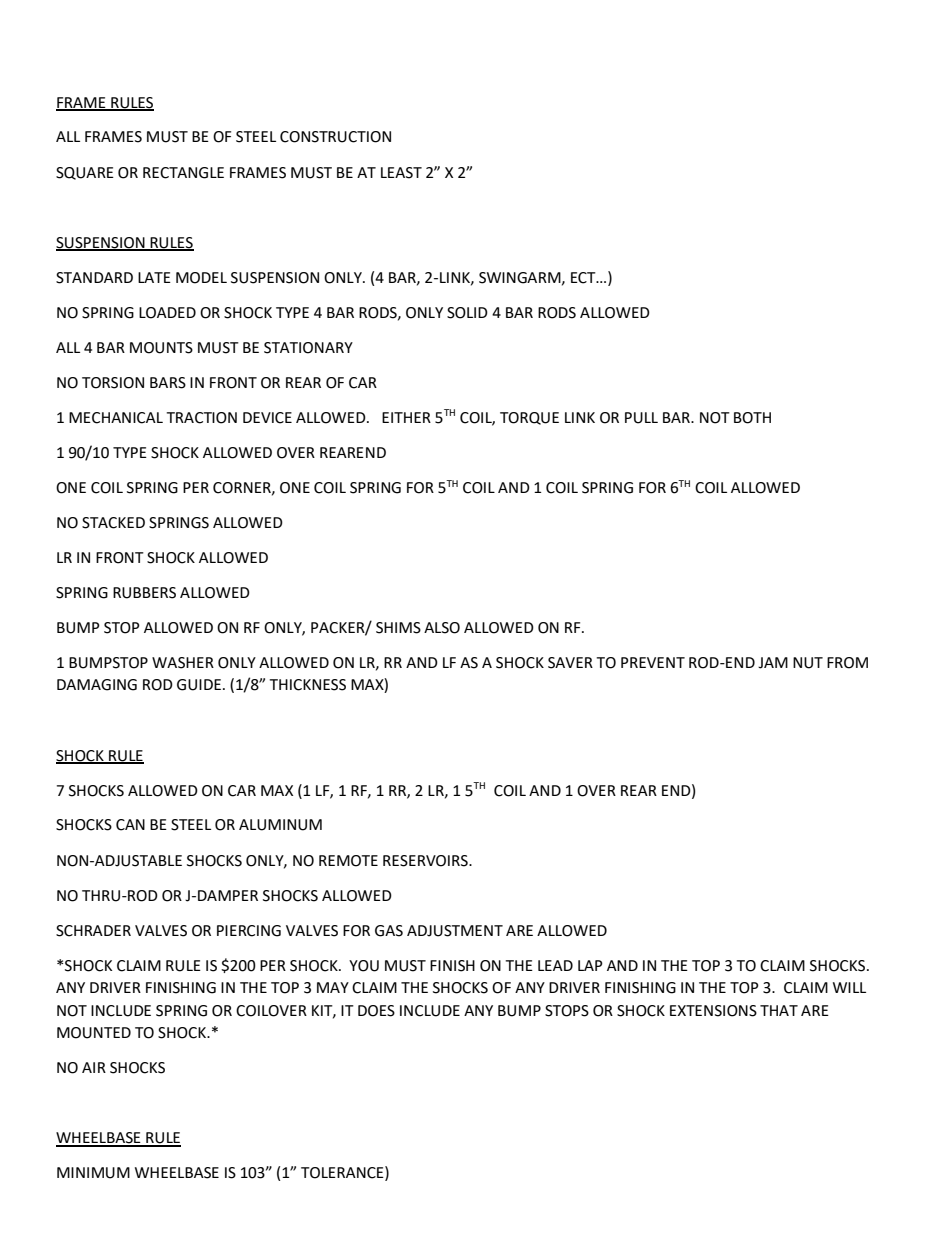 The width and height of the screenshot is (952, 1233). I want to click on RESERVOIRS, so click(426, 861).
